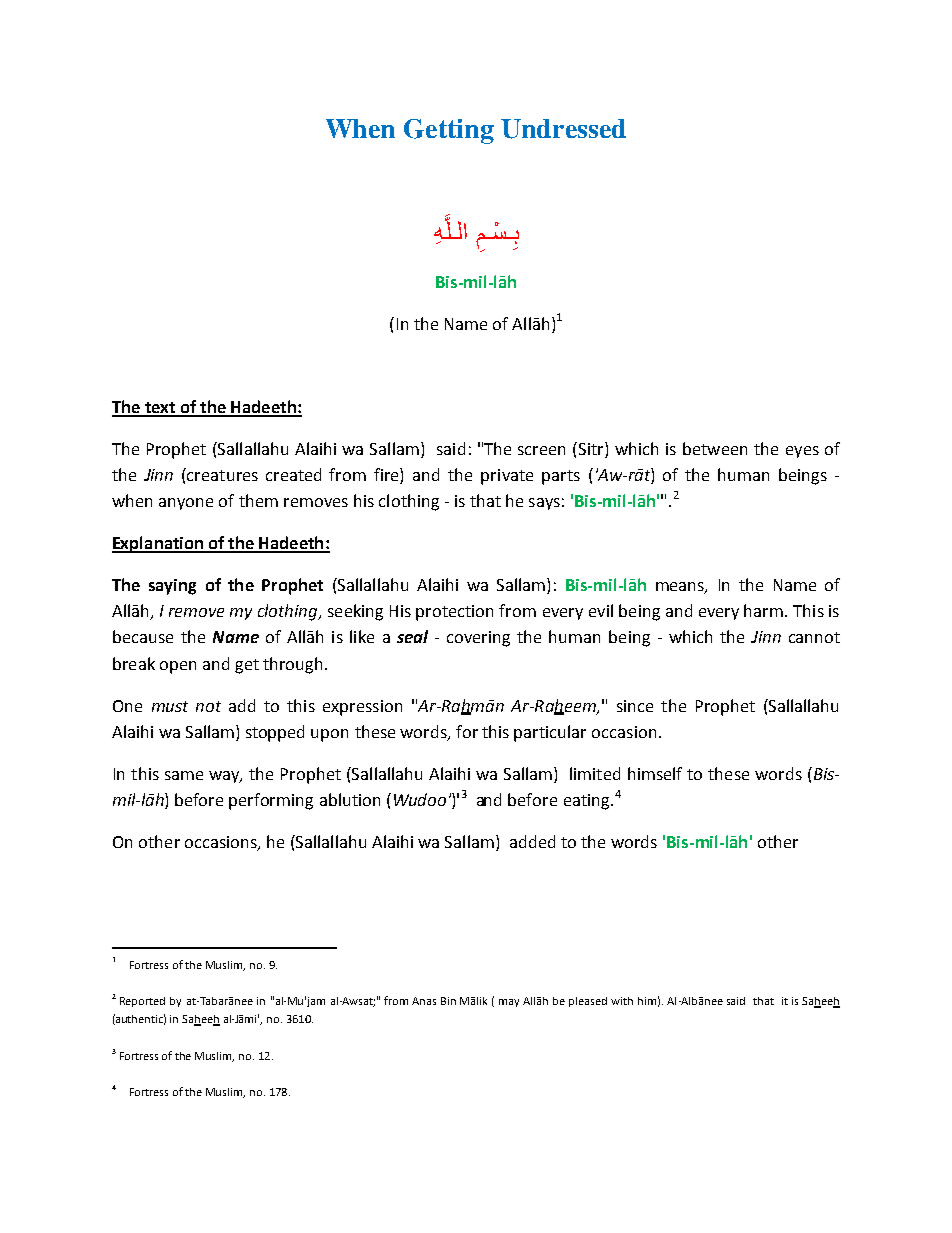 The image size is (952, 1233). Describe the element at coordinates (449, 131) in the image. I see `Getting` at that location.
